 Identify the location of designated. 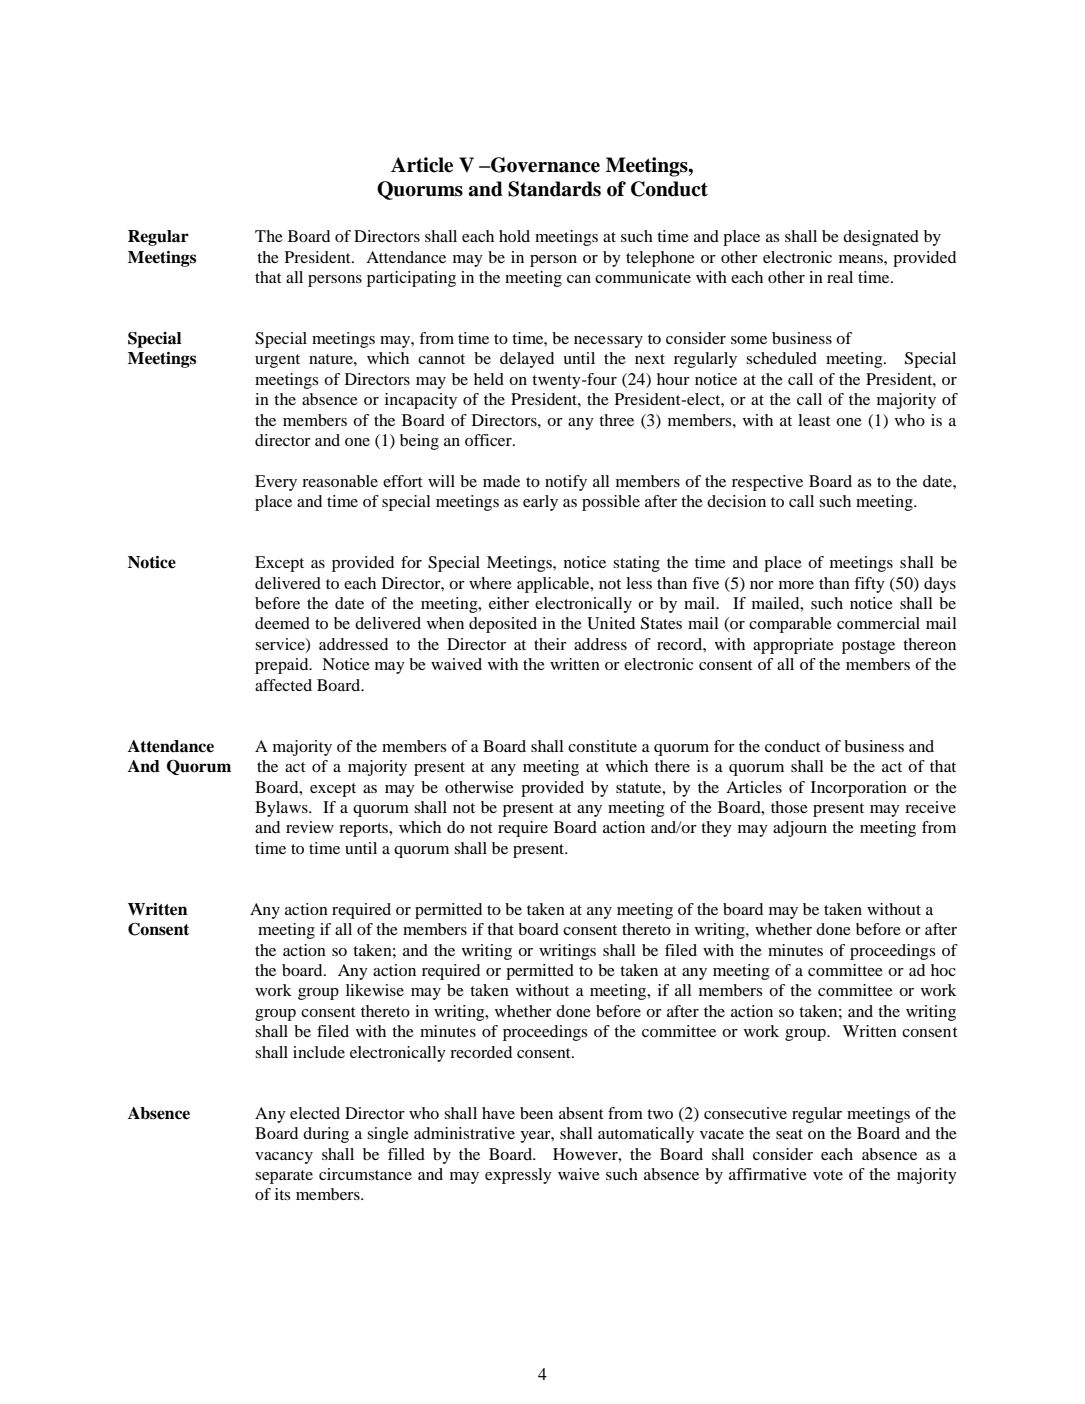
(881, 238).
